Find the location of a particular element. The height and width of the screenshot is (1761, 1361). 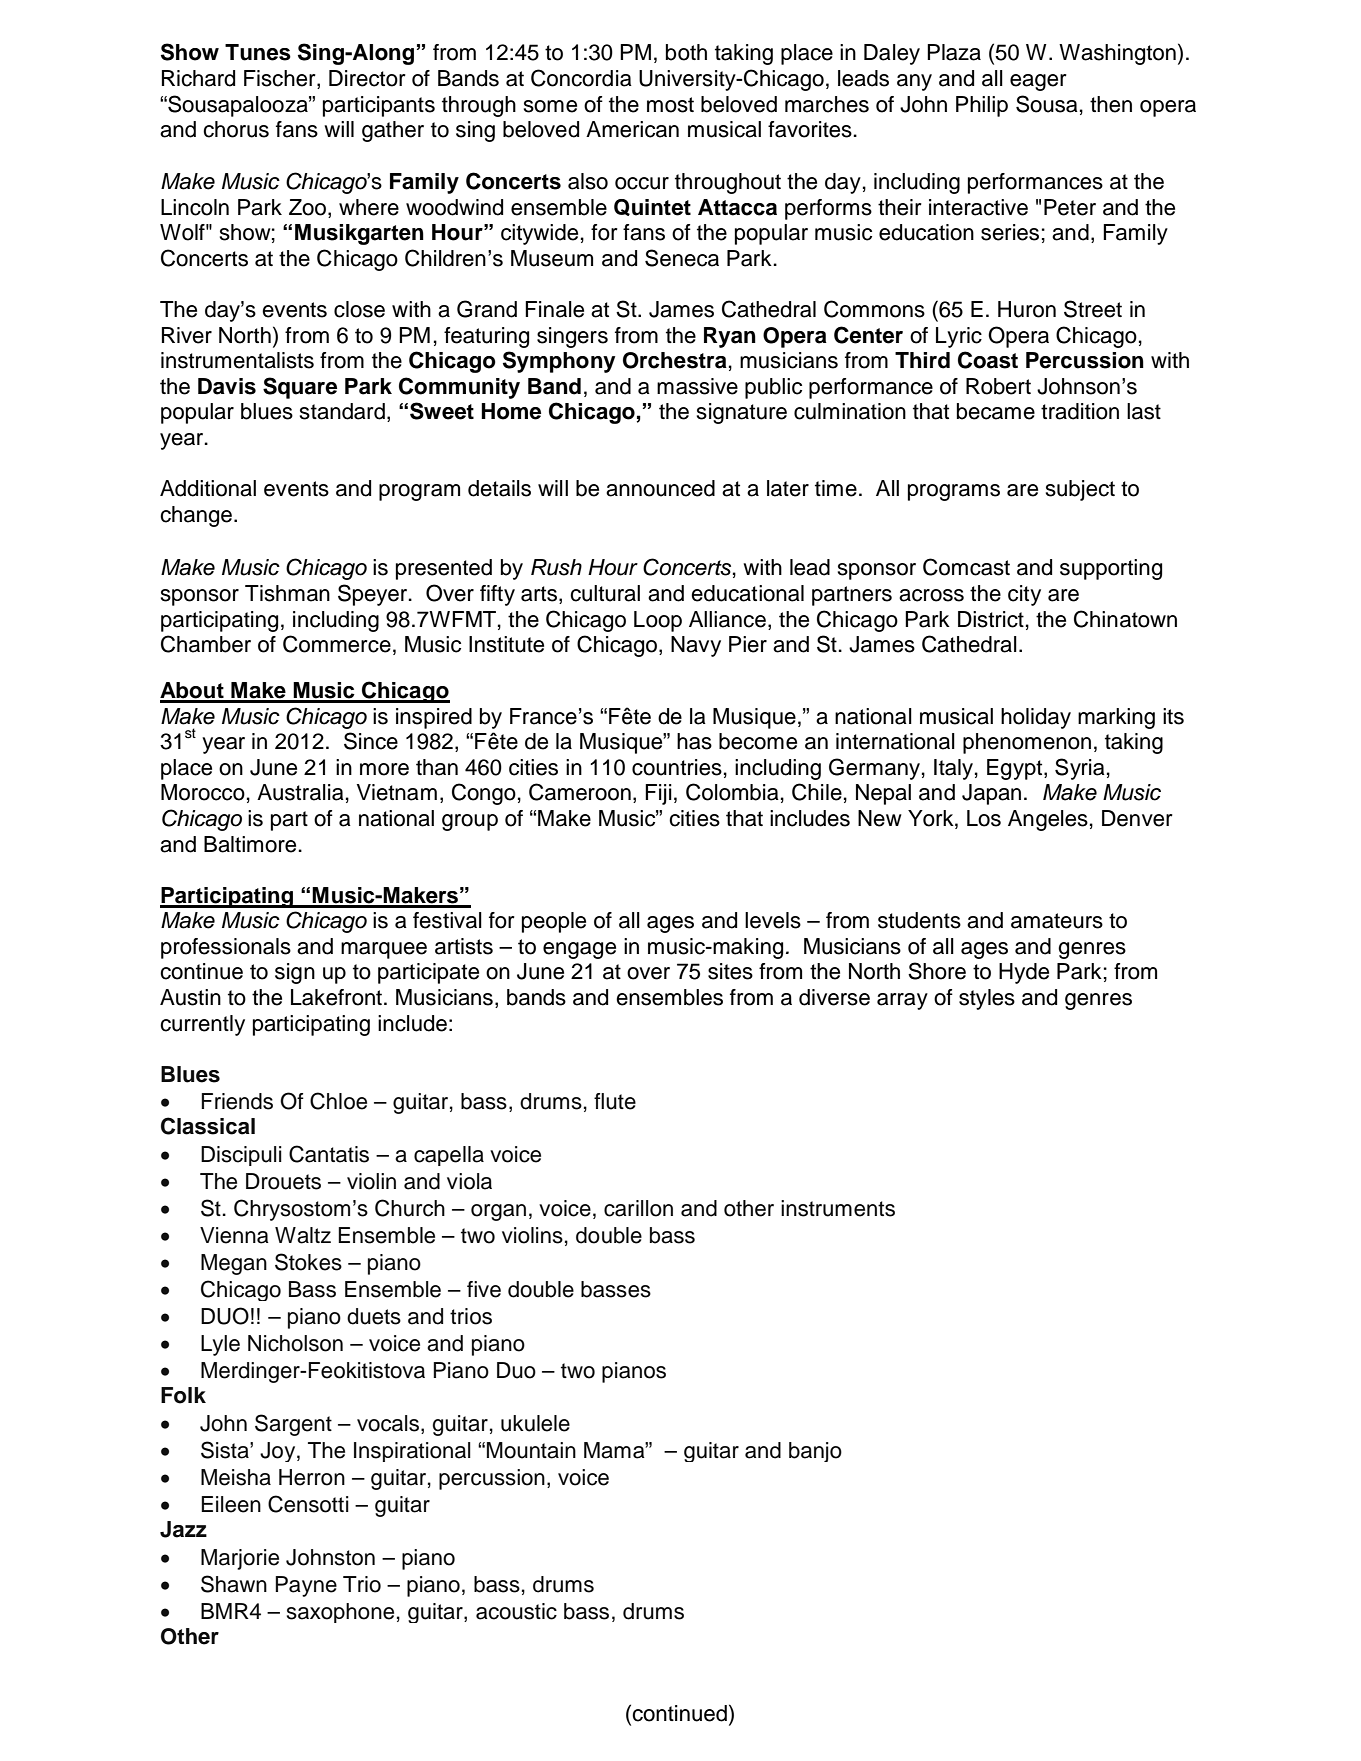

holiday is located at coordinates (1036, 718).
